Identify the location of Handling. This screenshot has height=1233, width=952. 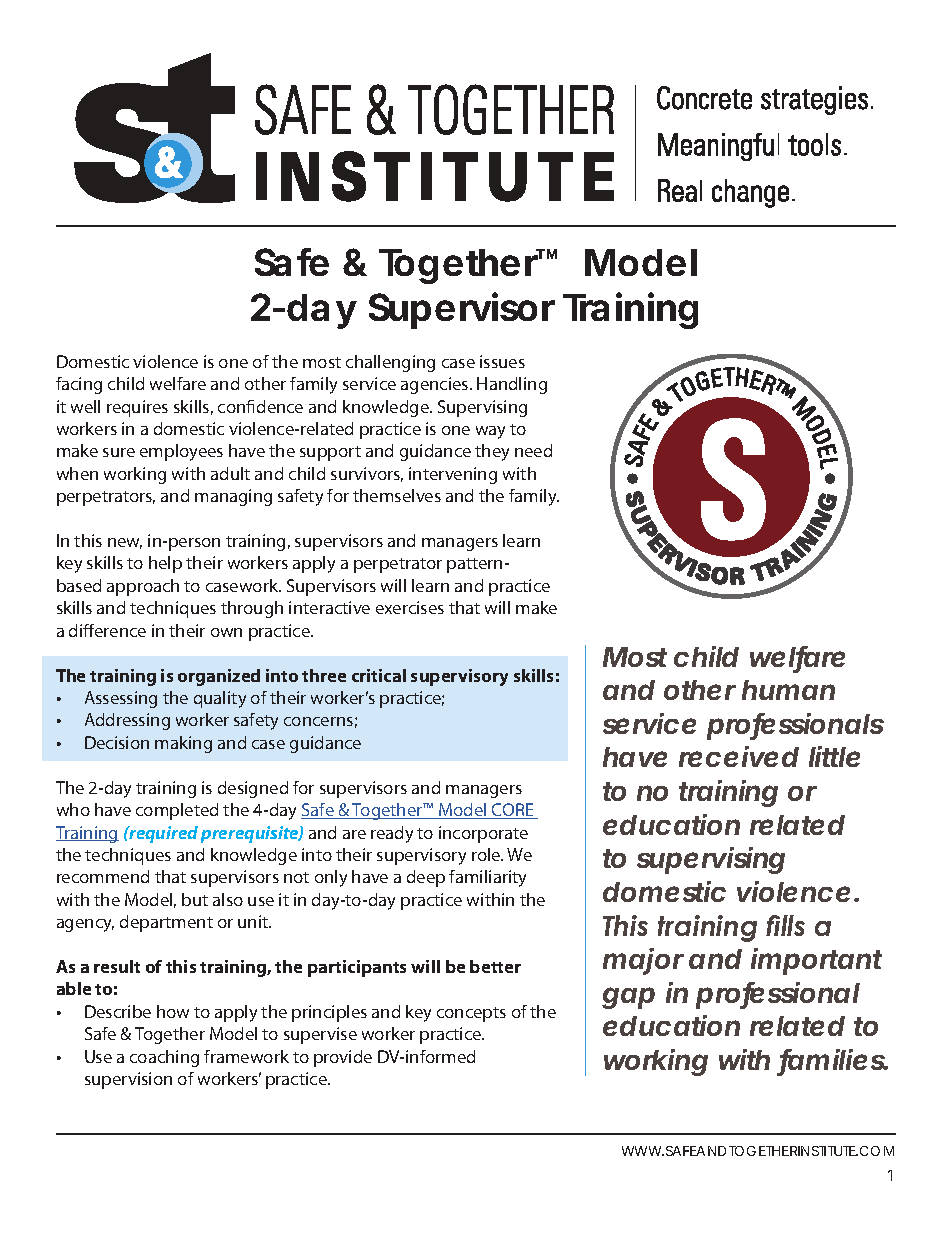
(512, 385).
